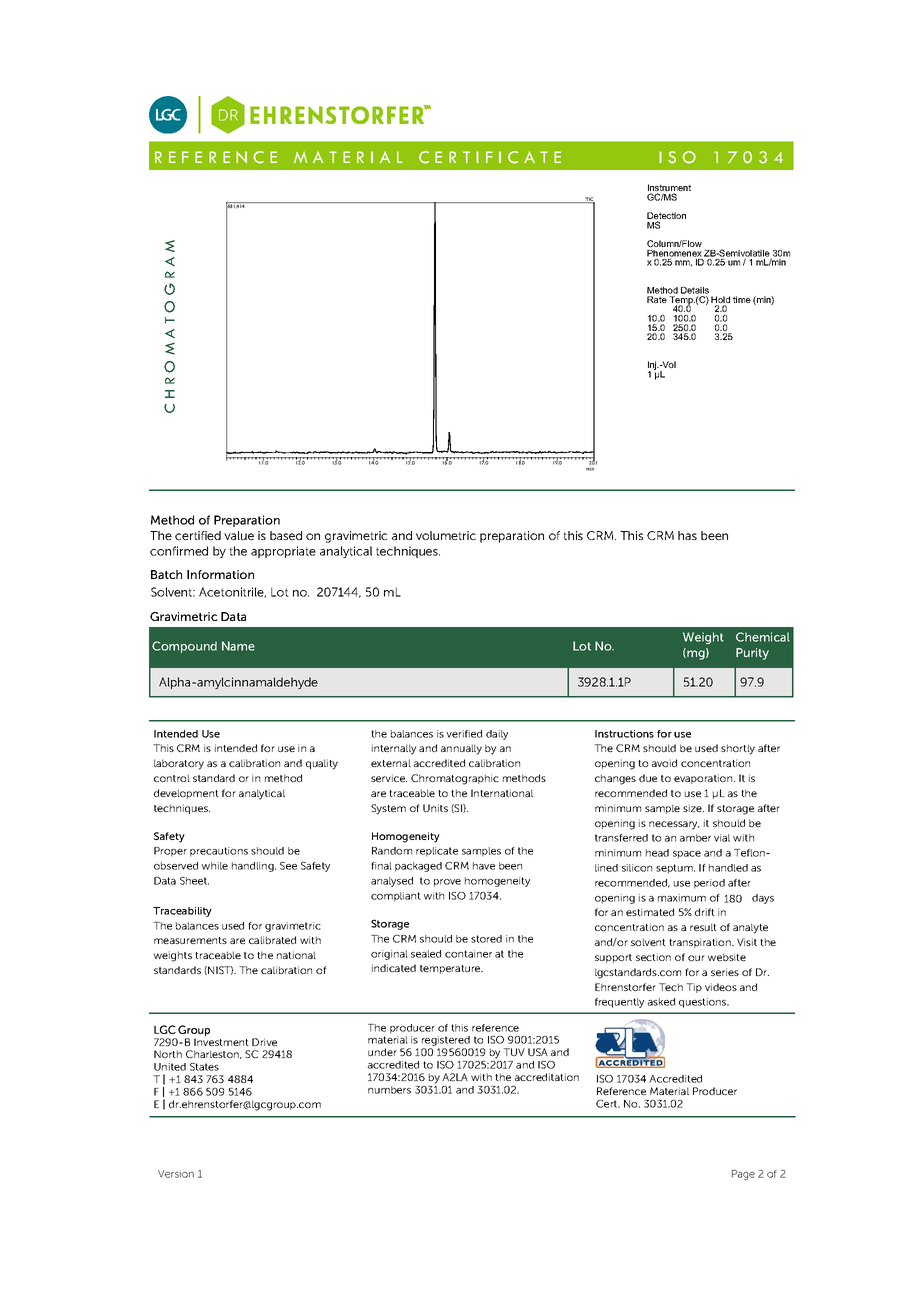 The image size is (924, 1308). What do you see at coordinates (464, 734) in the screenshot?
I see `verified` at bounding box center [464, 734].
